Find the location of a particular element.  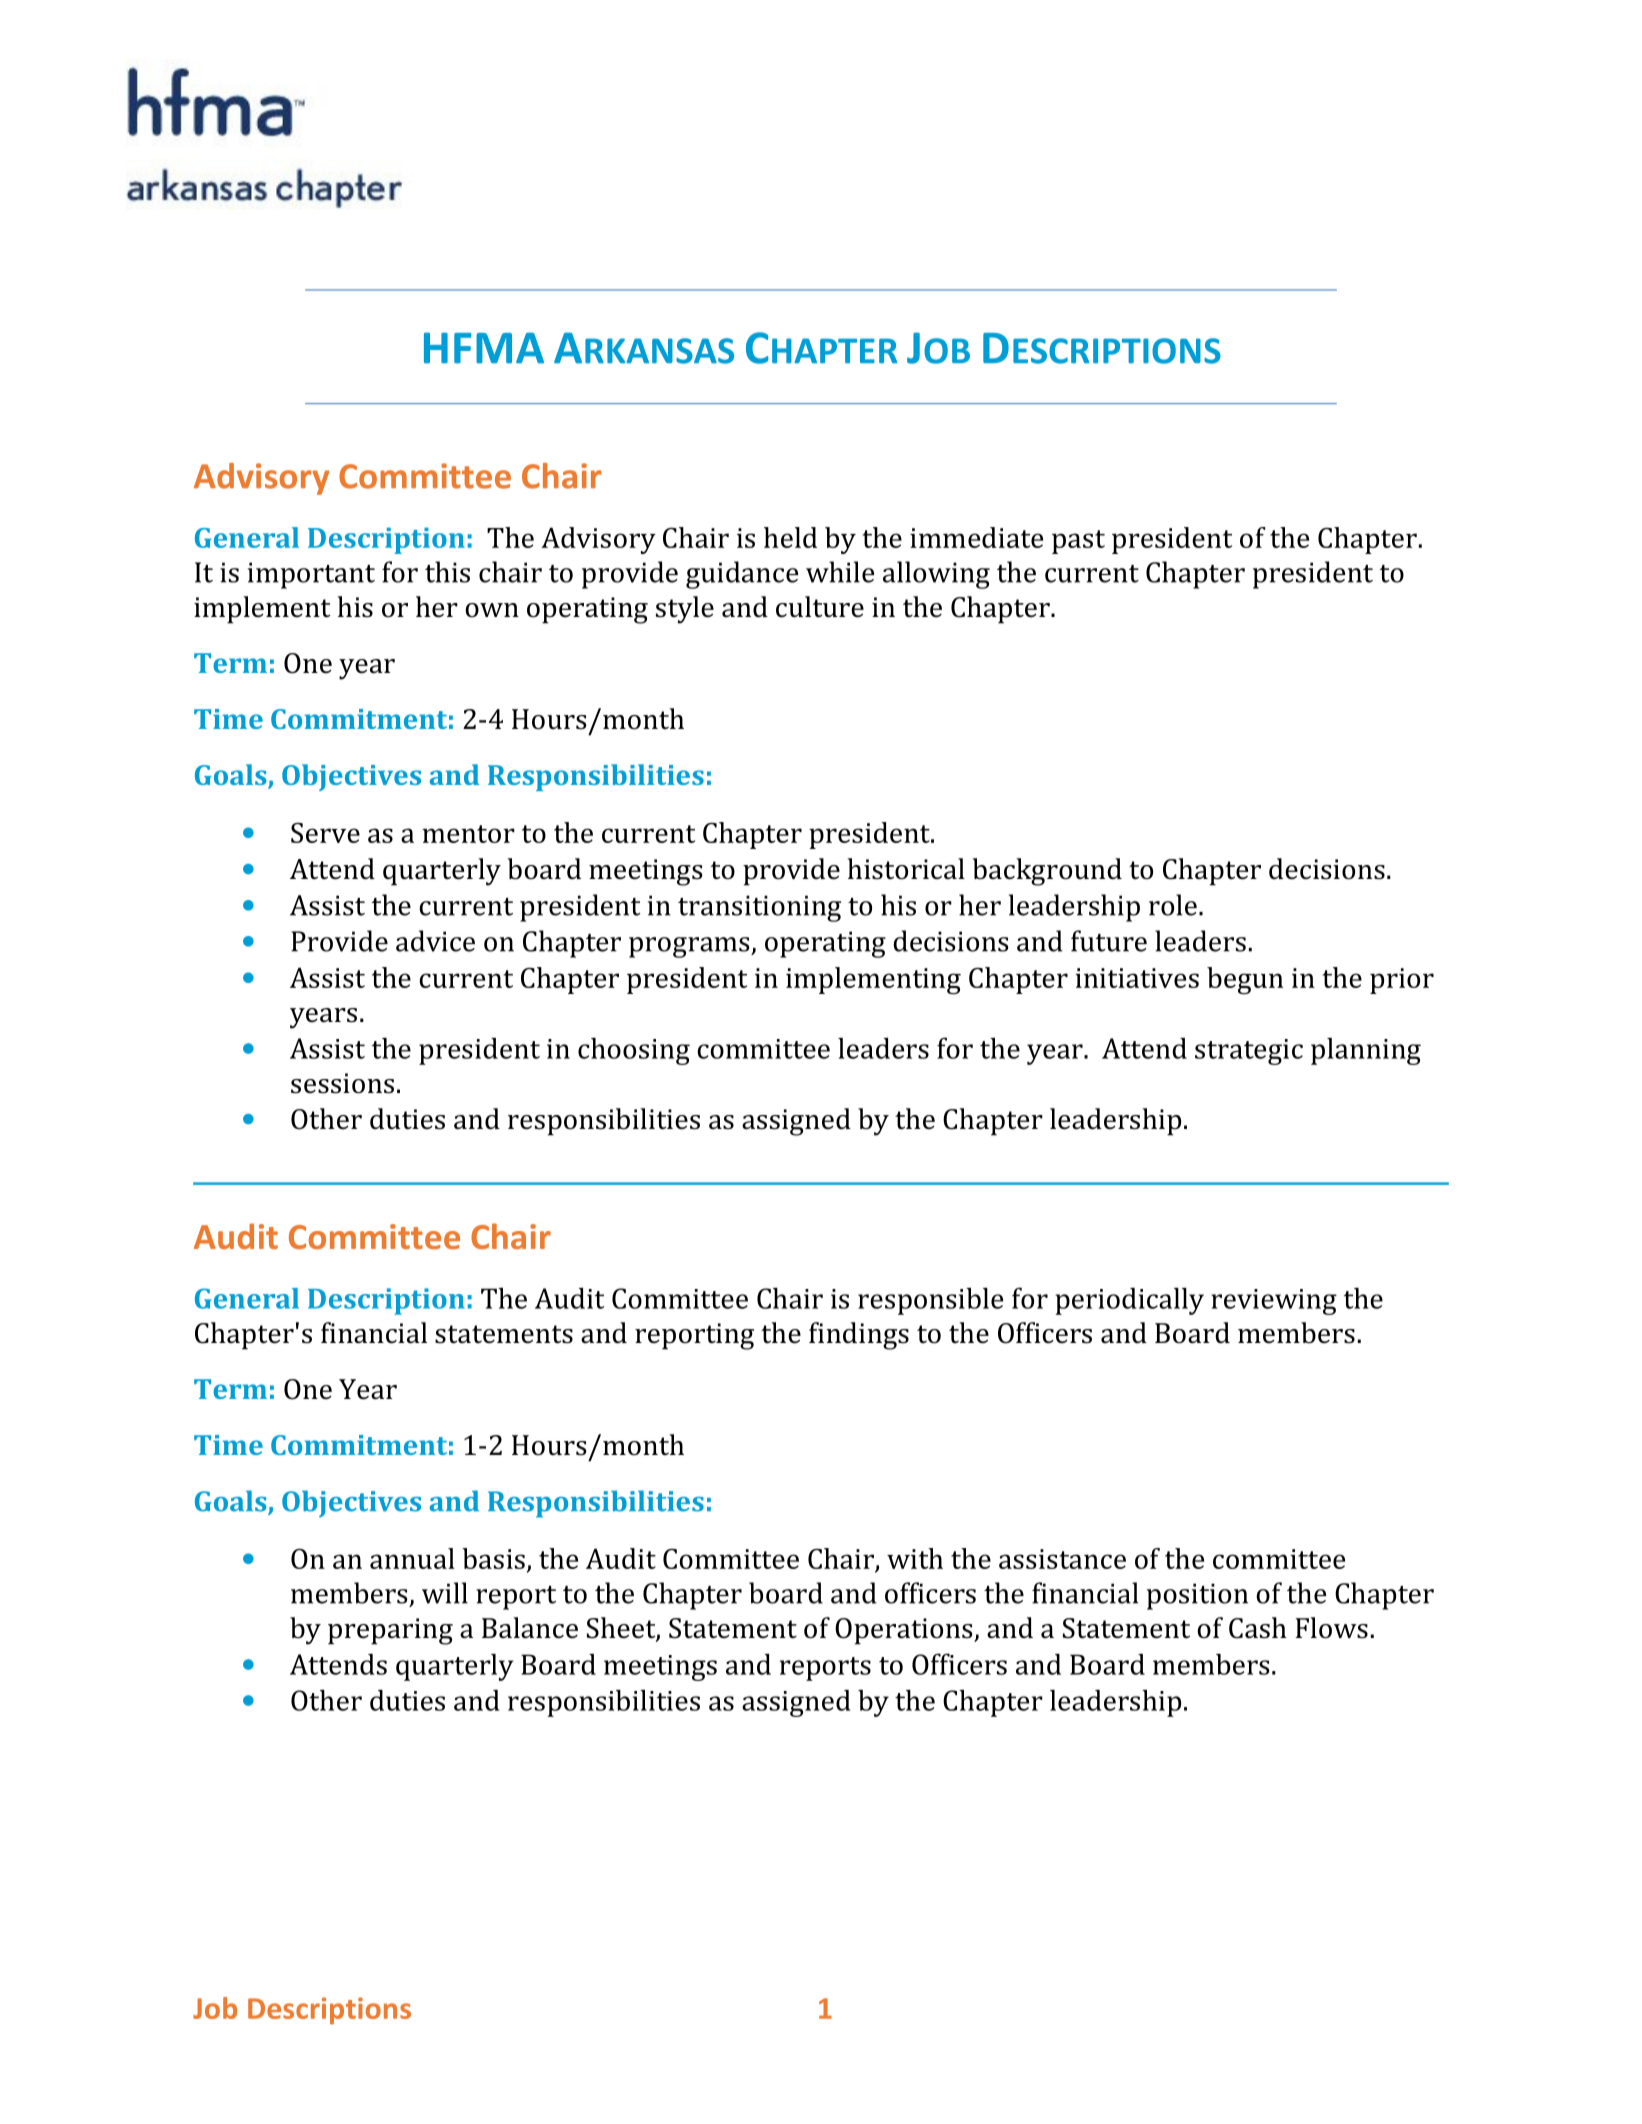

findings is located at coordinates (859, 1336).
